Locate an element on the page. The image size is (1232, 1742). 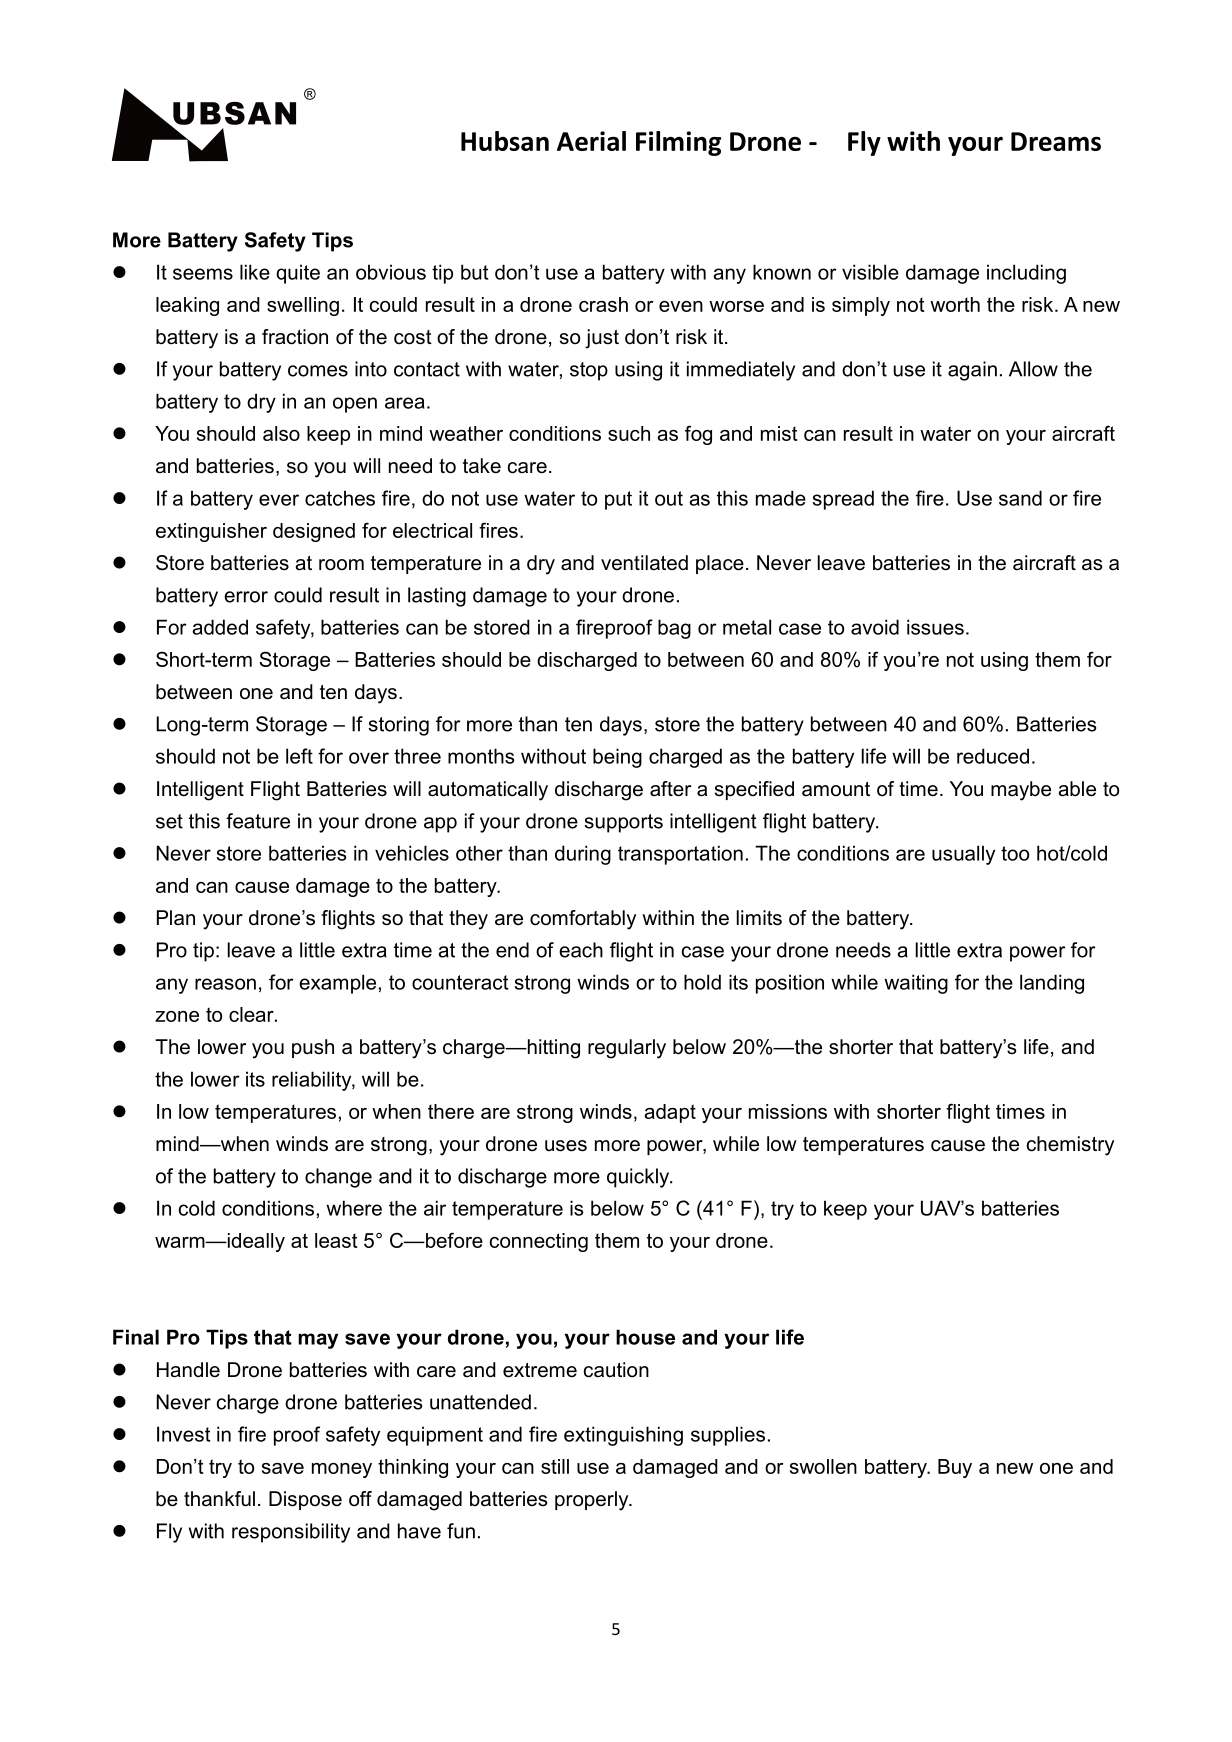
properly is located at coordinates (593, 1501).
